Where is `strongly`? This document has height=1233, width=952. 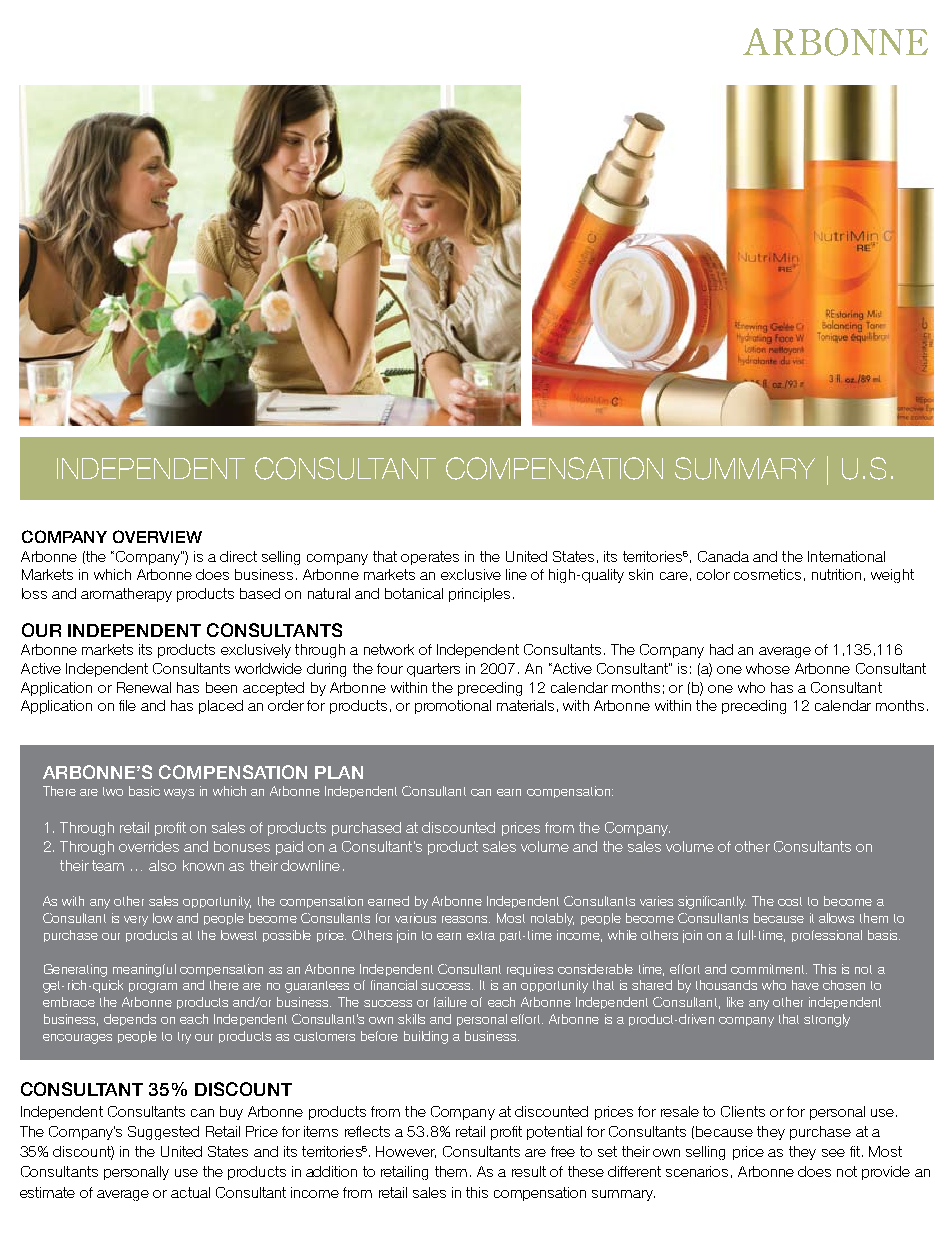
strongly is located at coordinates (827, 1020).
